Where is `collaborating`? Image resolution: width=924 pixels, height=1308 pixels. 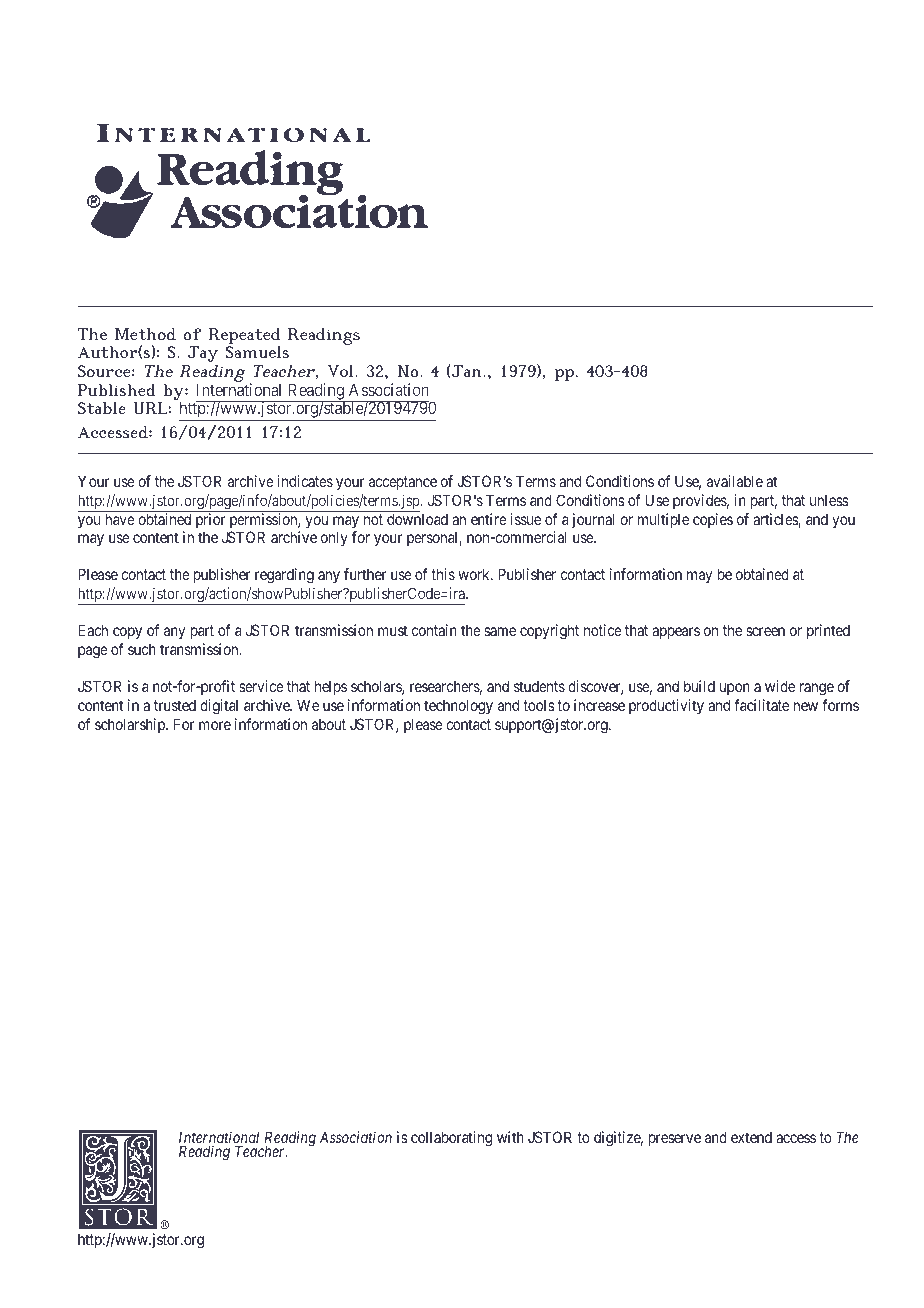 collaborating is located at coordinates (451, 1139).
